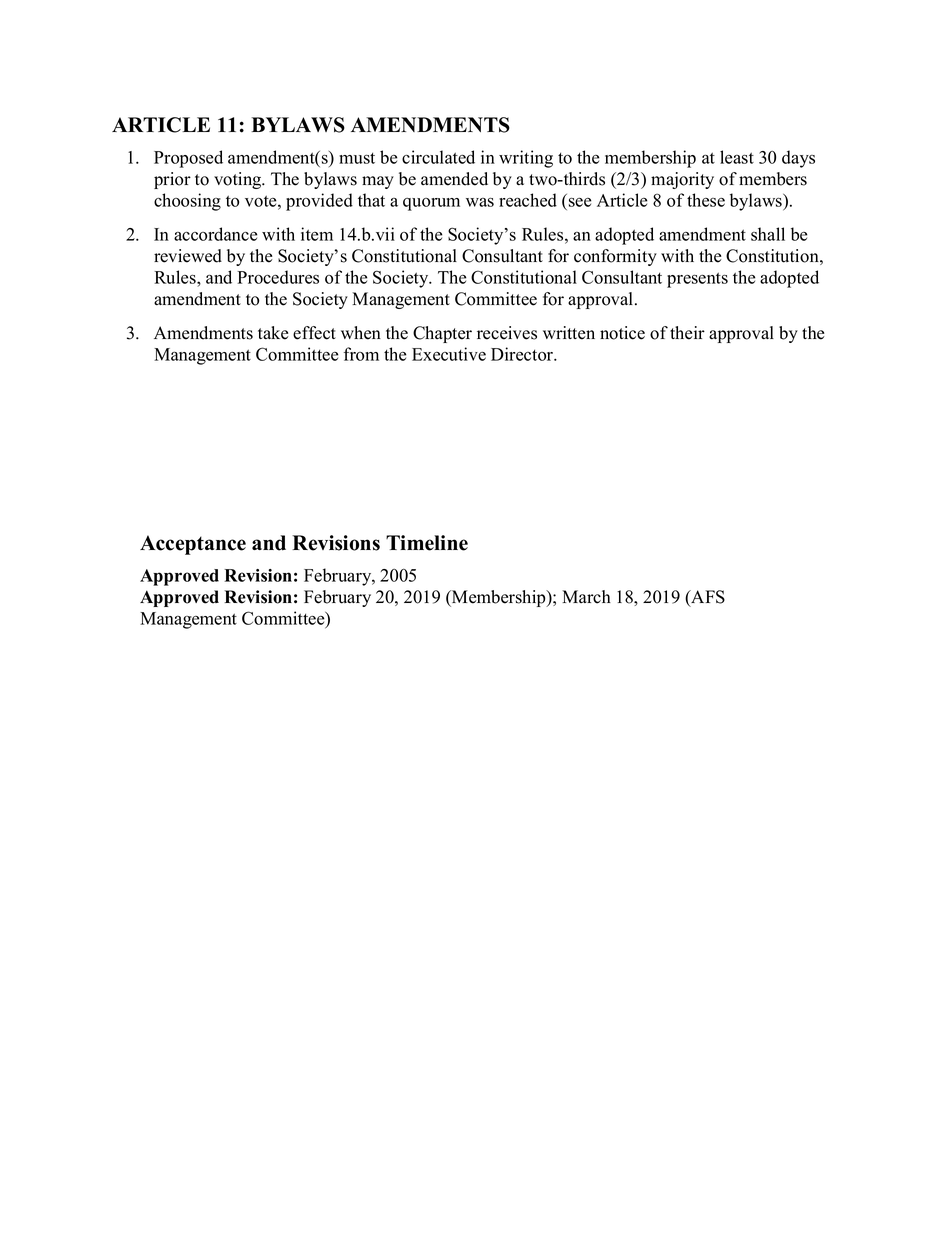 Image resolution: width=952 pixels, height=1233 pixels. Describe the element at coordinates (193, 545) in the document. I see `Acceptance` at that location.
